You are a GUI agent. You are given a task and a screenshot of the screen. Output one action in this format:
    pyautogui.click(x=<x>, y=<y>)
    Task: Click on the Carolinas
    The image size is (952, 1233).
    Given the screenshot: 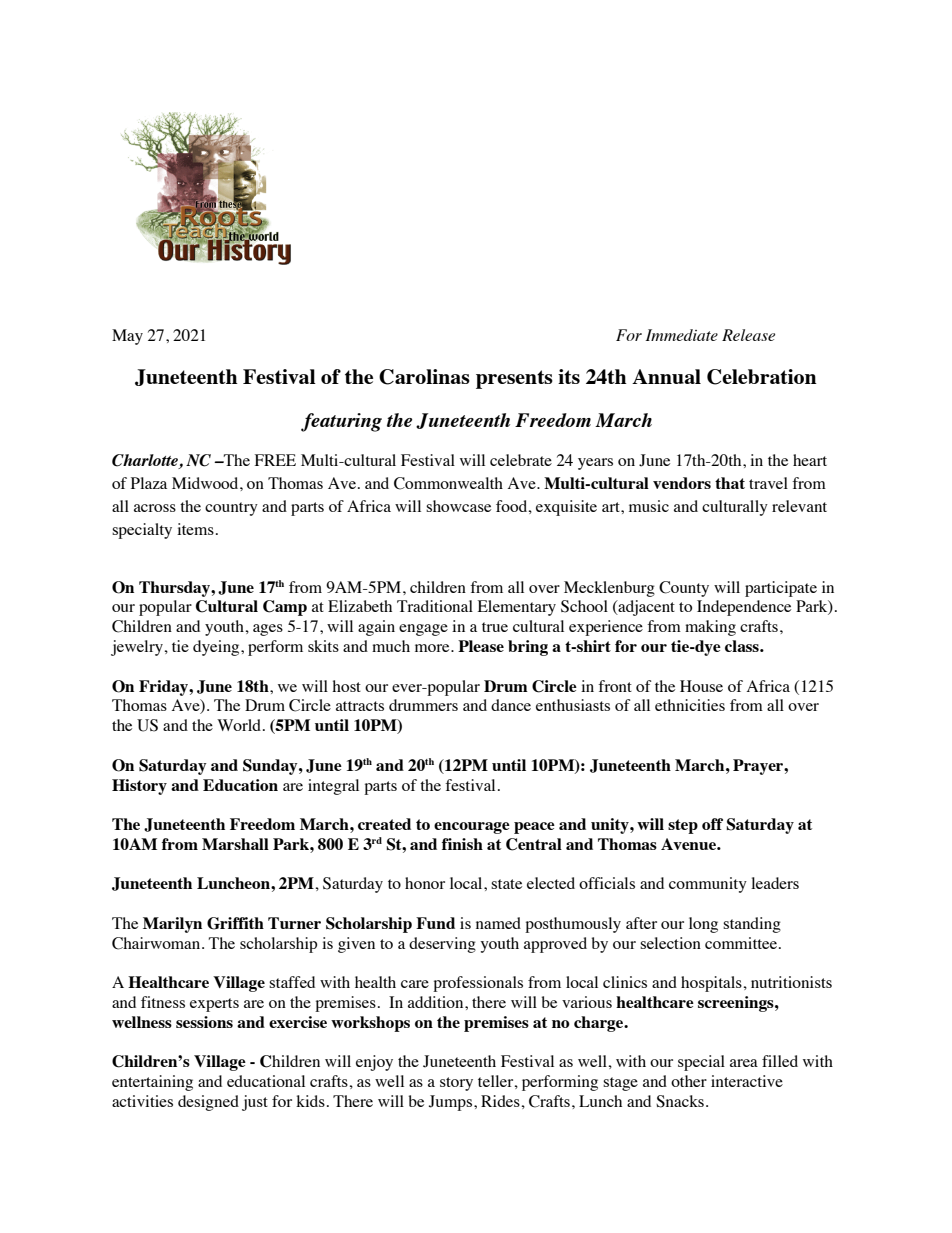 What is the action you would take?
    pyautogui.click(x=424, y=377)
